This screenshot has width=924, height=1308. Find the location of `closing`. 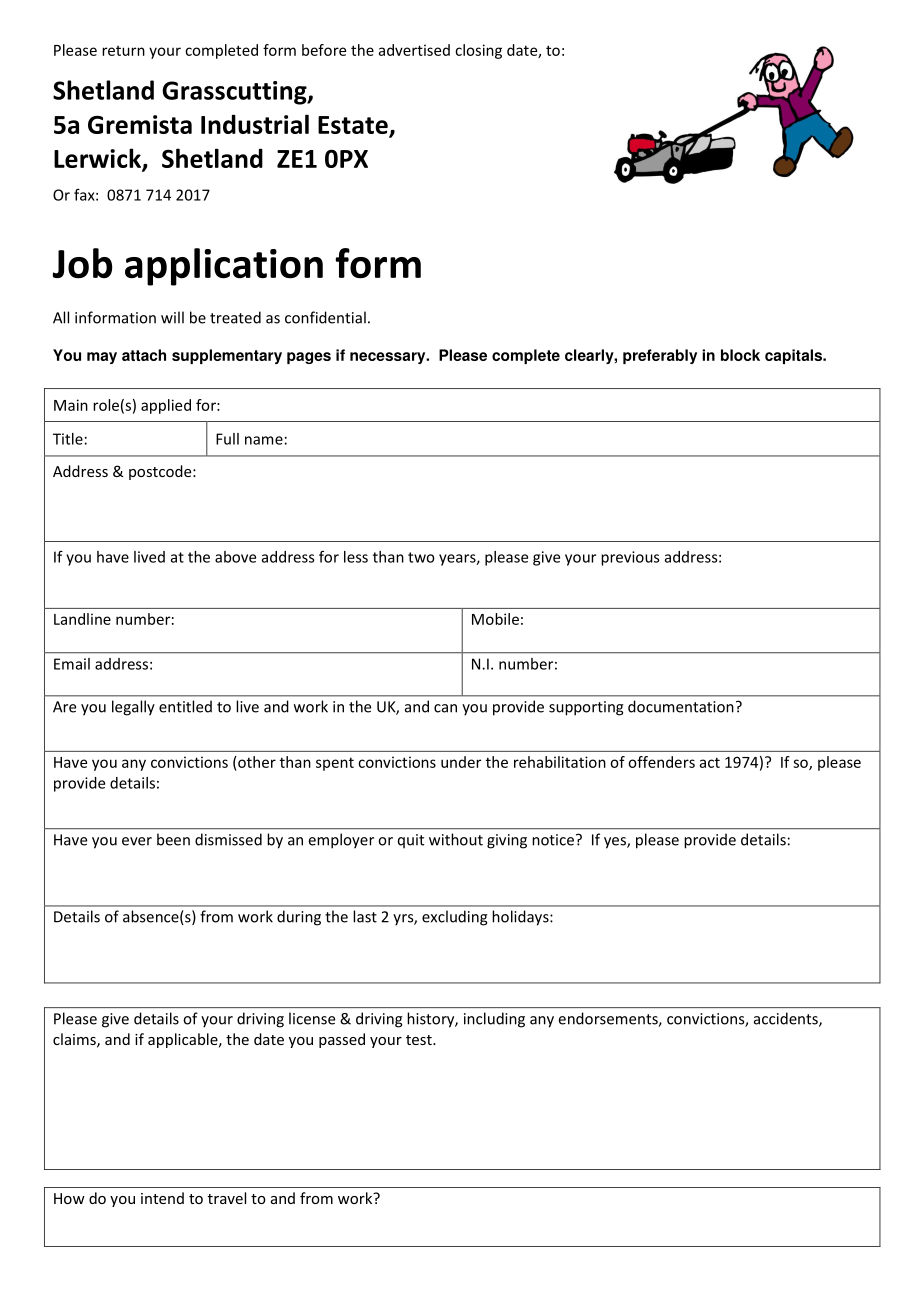

closing is located at coordinates (478, 51).
